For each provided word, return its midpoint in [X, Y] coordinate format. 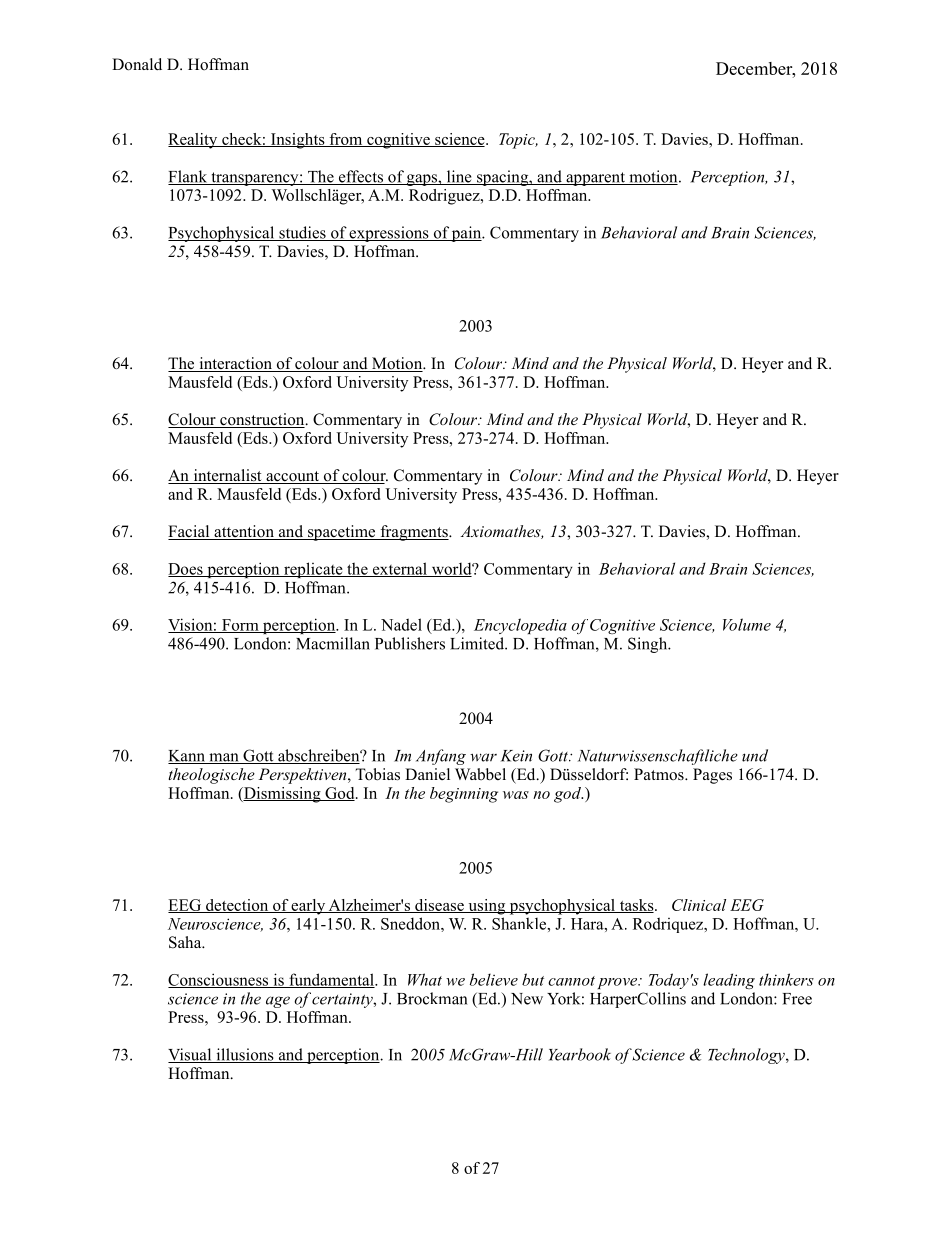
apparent [595, 179]
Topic [518, 141]
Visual [191, 1055]
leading [729, 981]
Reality [194, 141]
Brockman [432, 998]
